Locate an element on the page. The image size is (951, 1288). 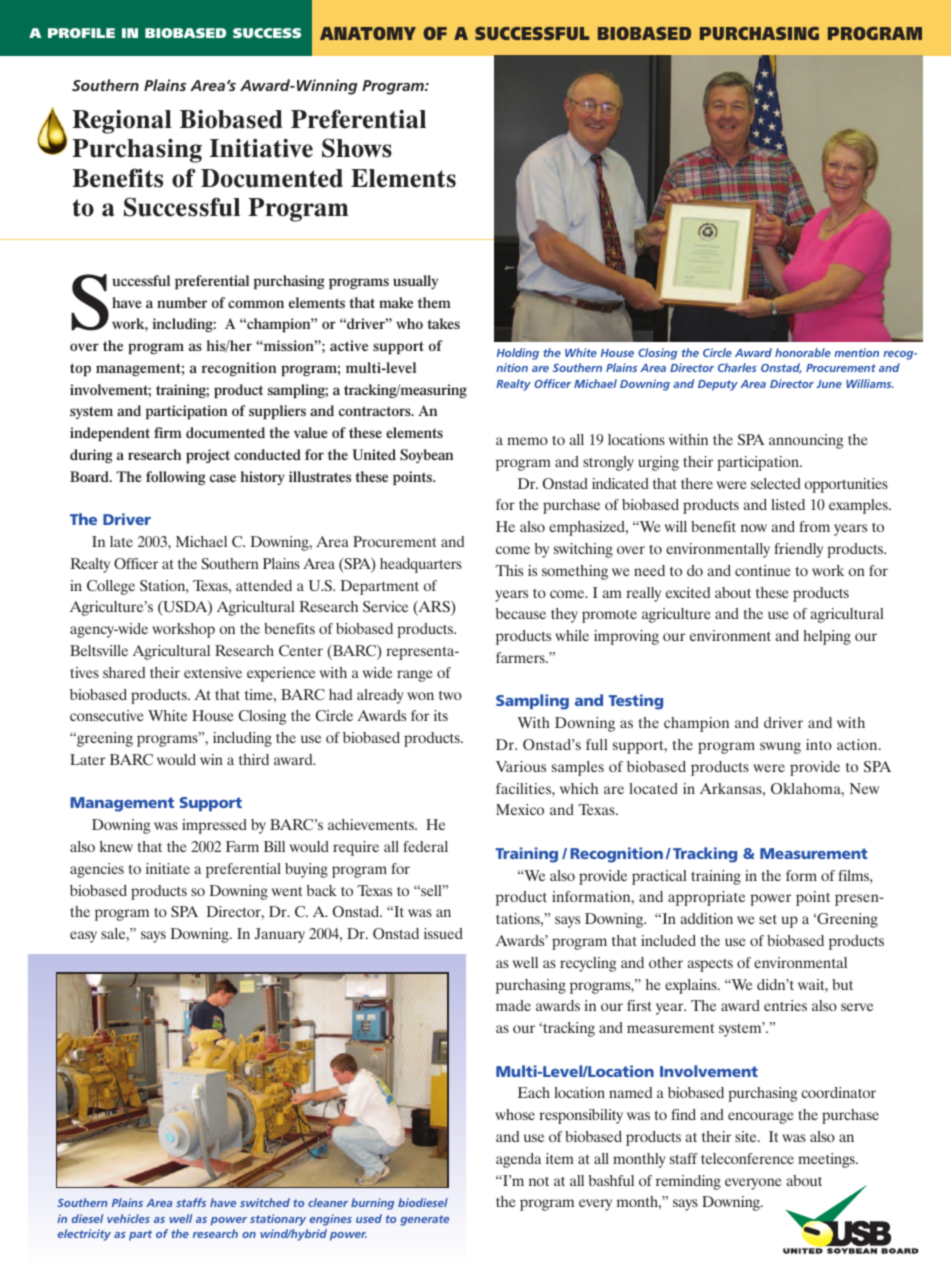
because is located at coordinates (521, 613).
